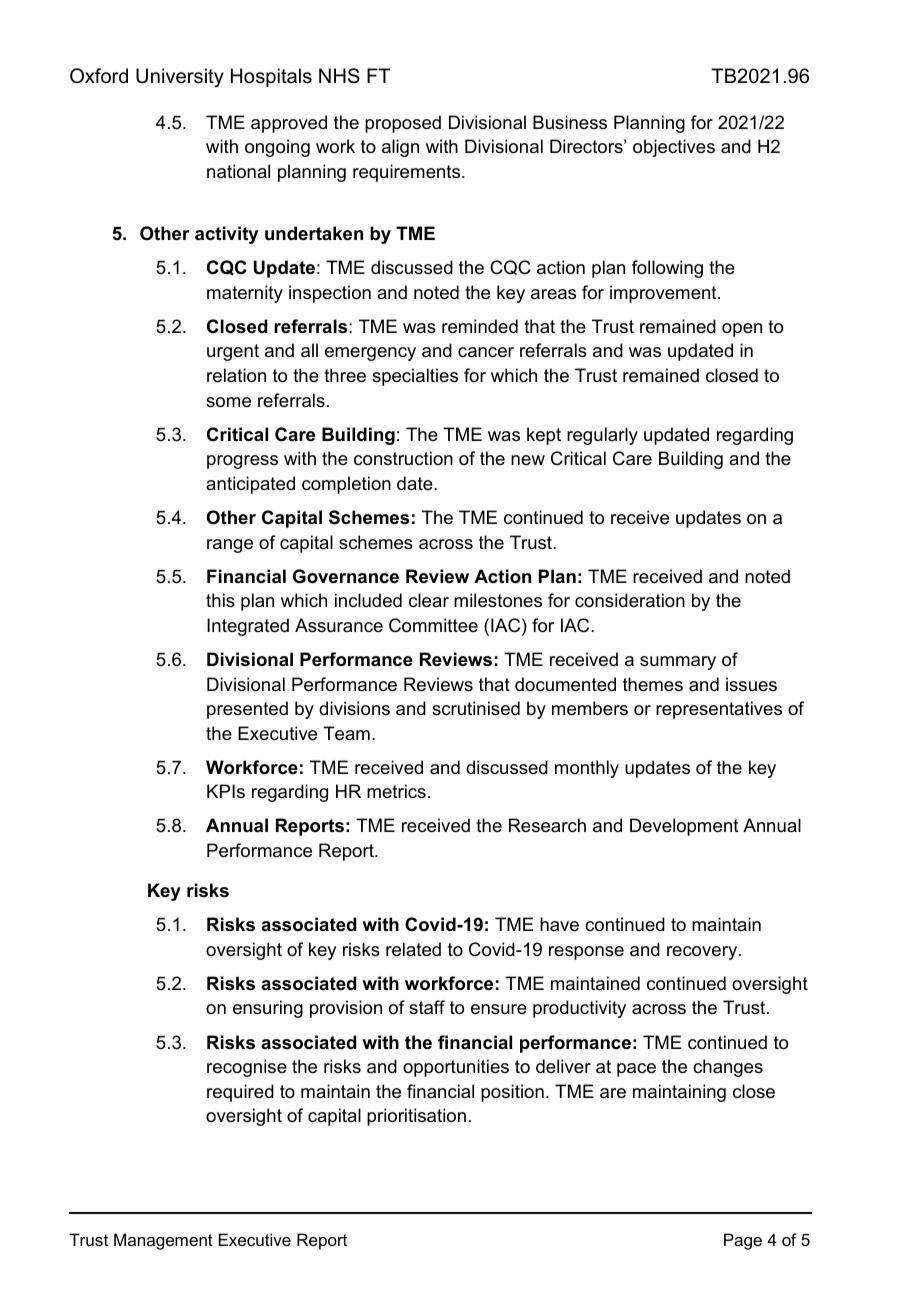 This screenshot has height=1308, width=924. Describe the element at coordinates (228, 402) in the screenshot. I see `some` at that location.
